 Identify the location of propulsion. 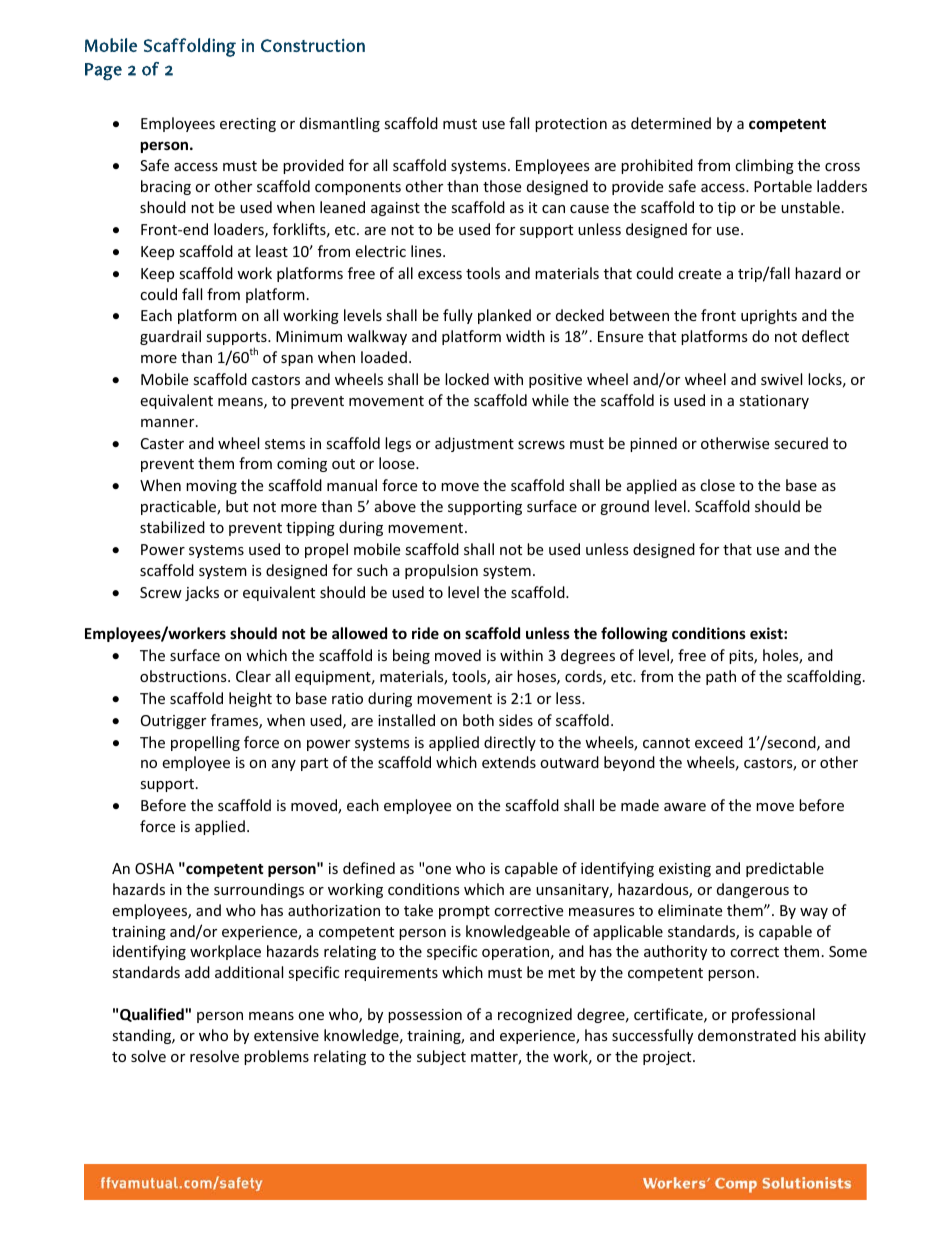
(441, 571).
